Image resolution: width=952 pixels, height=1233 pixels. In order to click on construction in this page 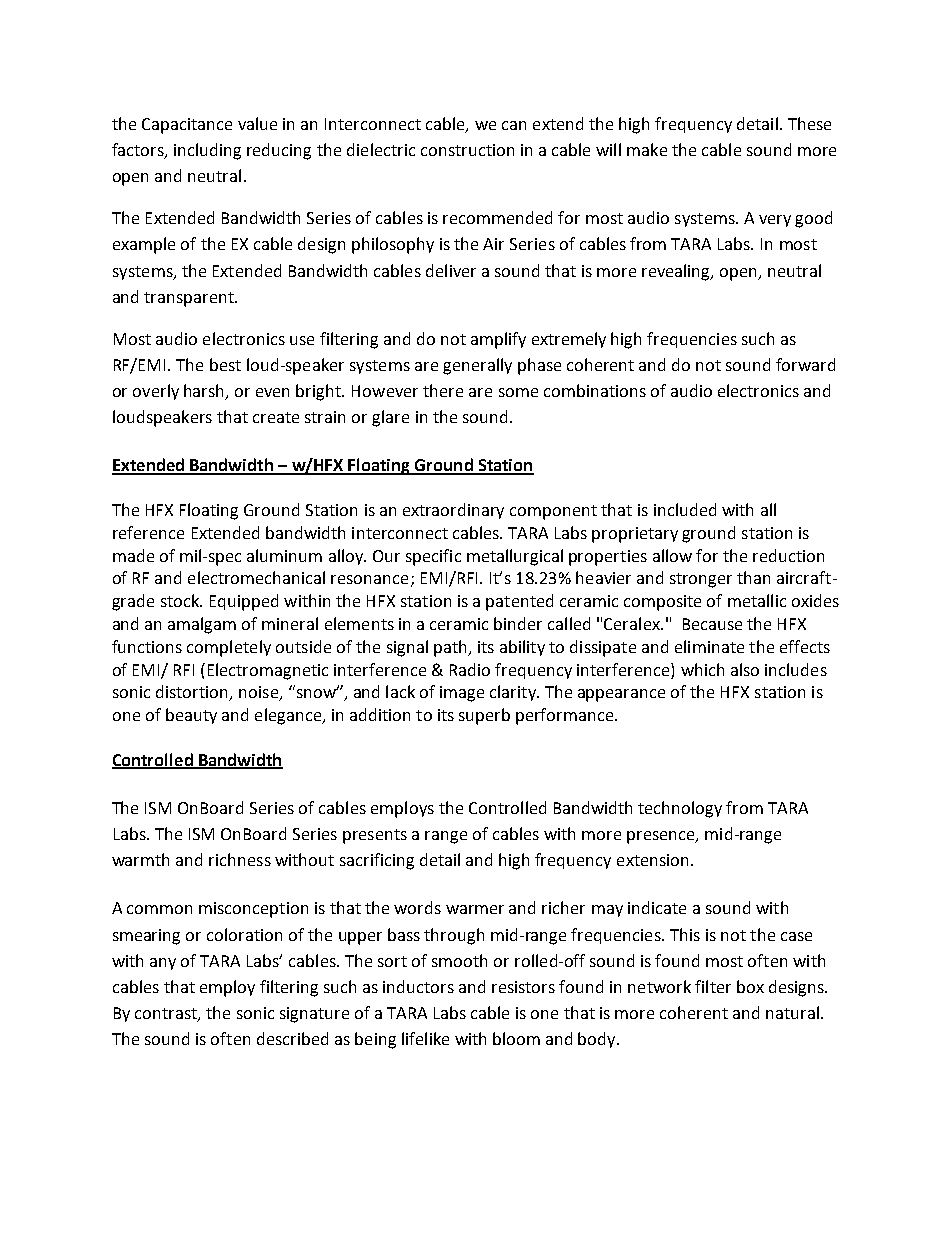, I will do `click(467, 150)`.
